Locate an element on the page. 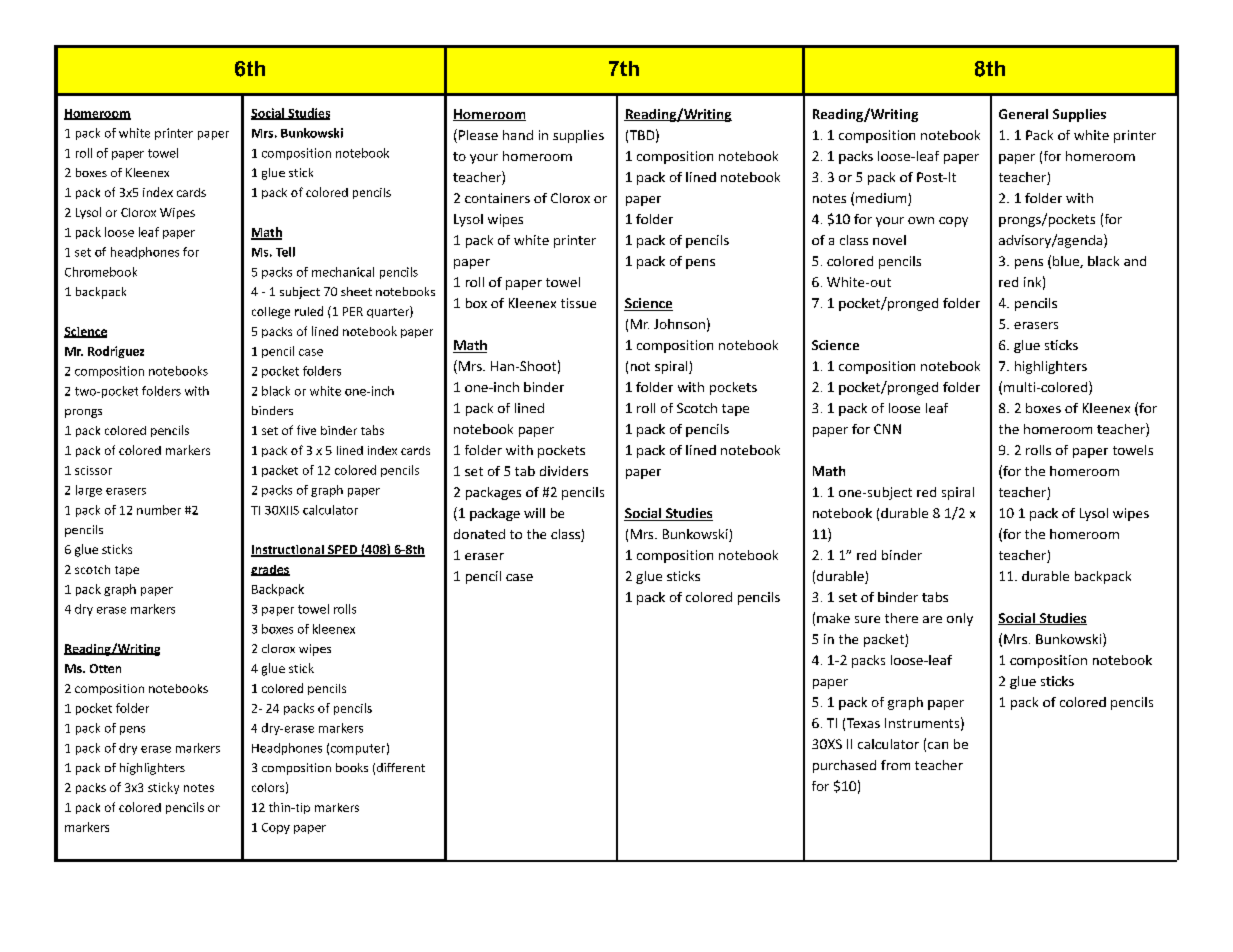 Image resolution: width=1233 pixels, height=952 pixels. CNN is located at coordinates (887, 429).
